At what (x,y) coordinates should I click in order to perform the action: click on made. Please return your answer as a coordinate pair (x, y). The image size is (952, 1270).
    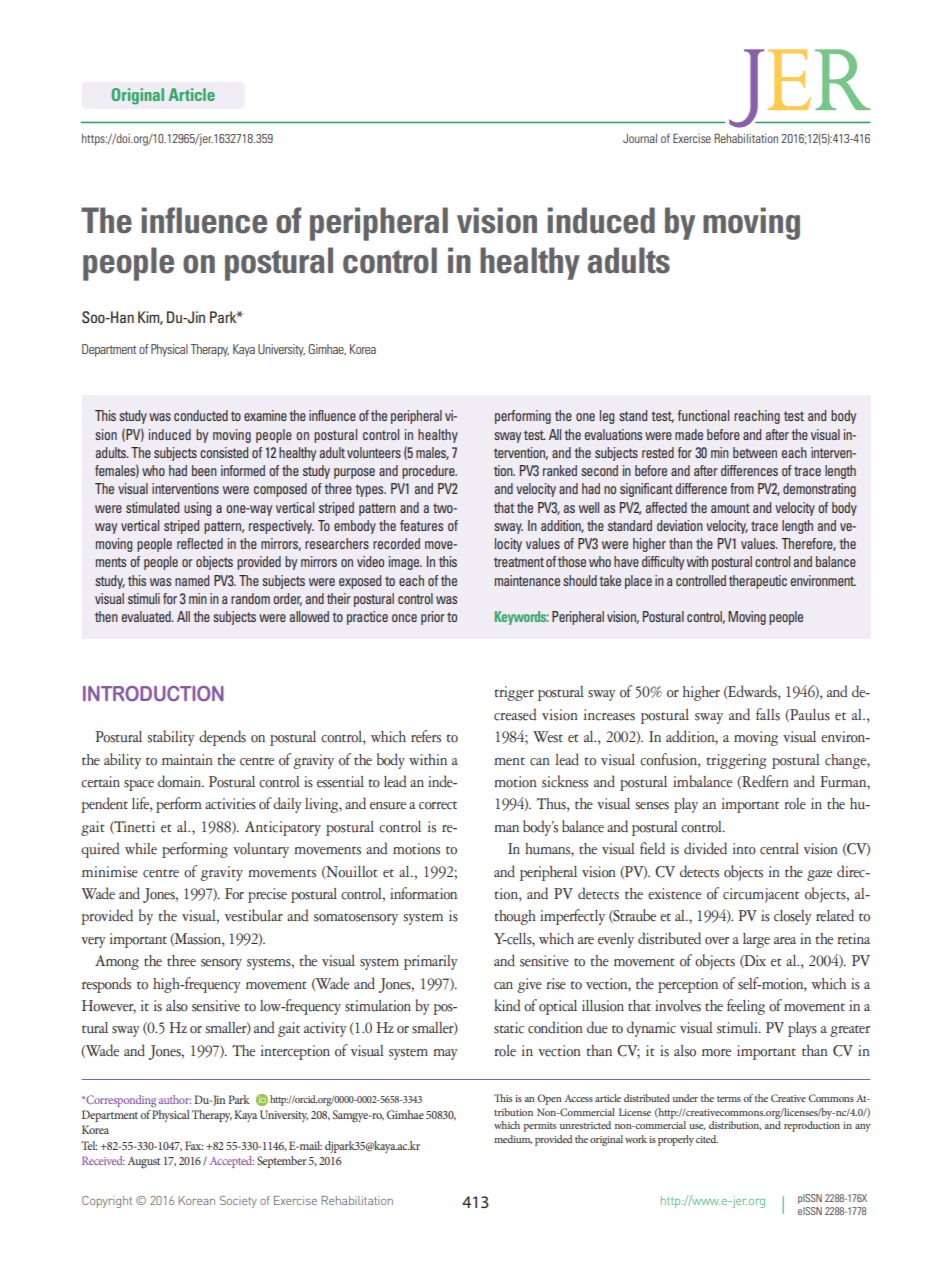
    Looking at the image, I should click on (689, 434).
